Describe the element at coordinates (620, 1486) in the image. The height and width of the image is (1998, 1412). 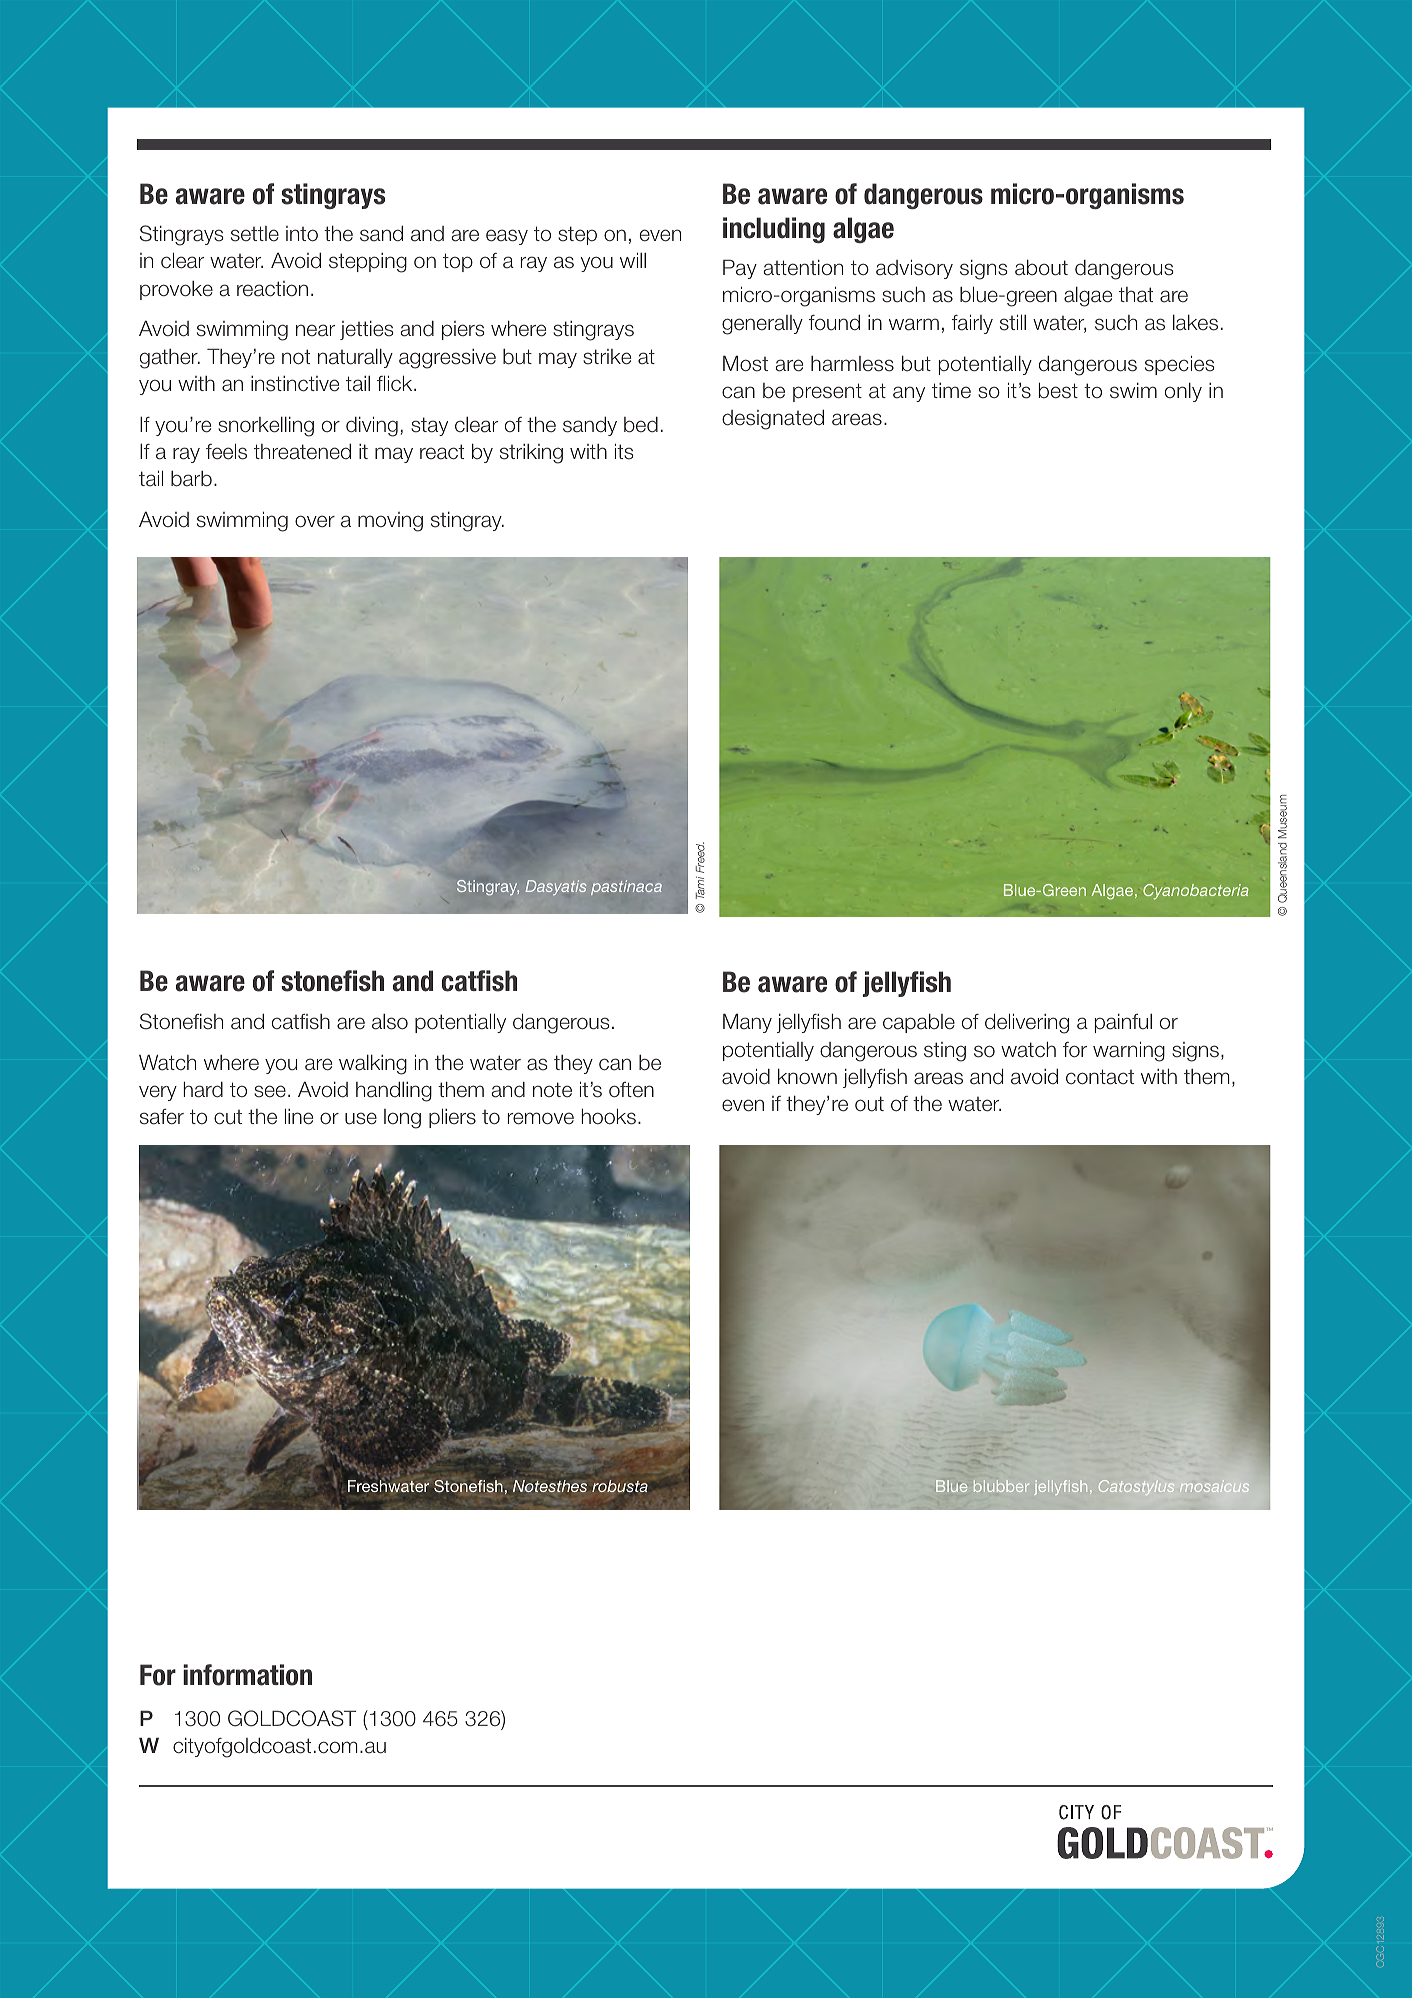
I see `robusta` at that location.
